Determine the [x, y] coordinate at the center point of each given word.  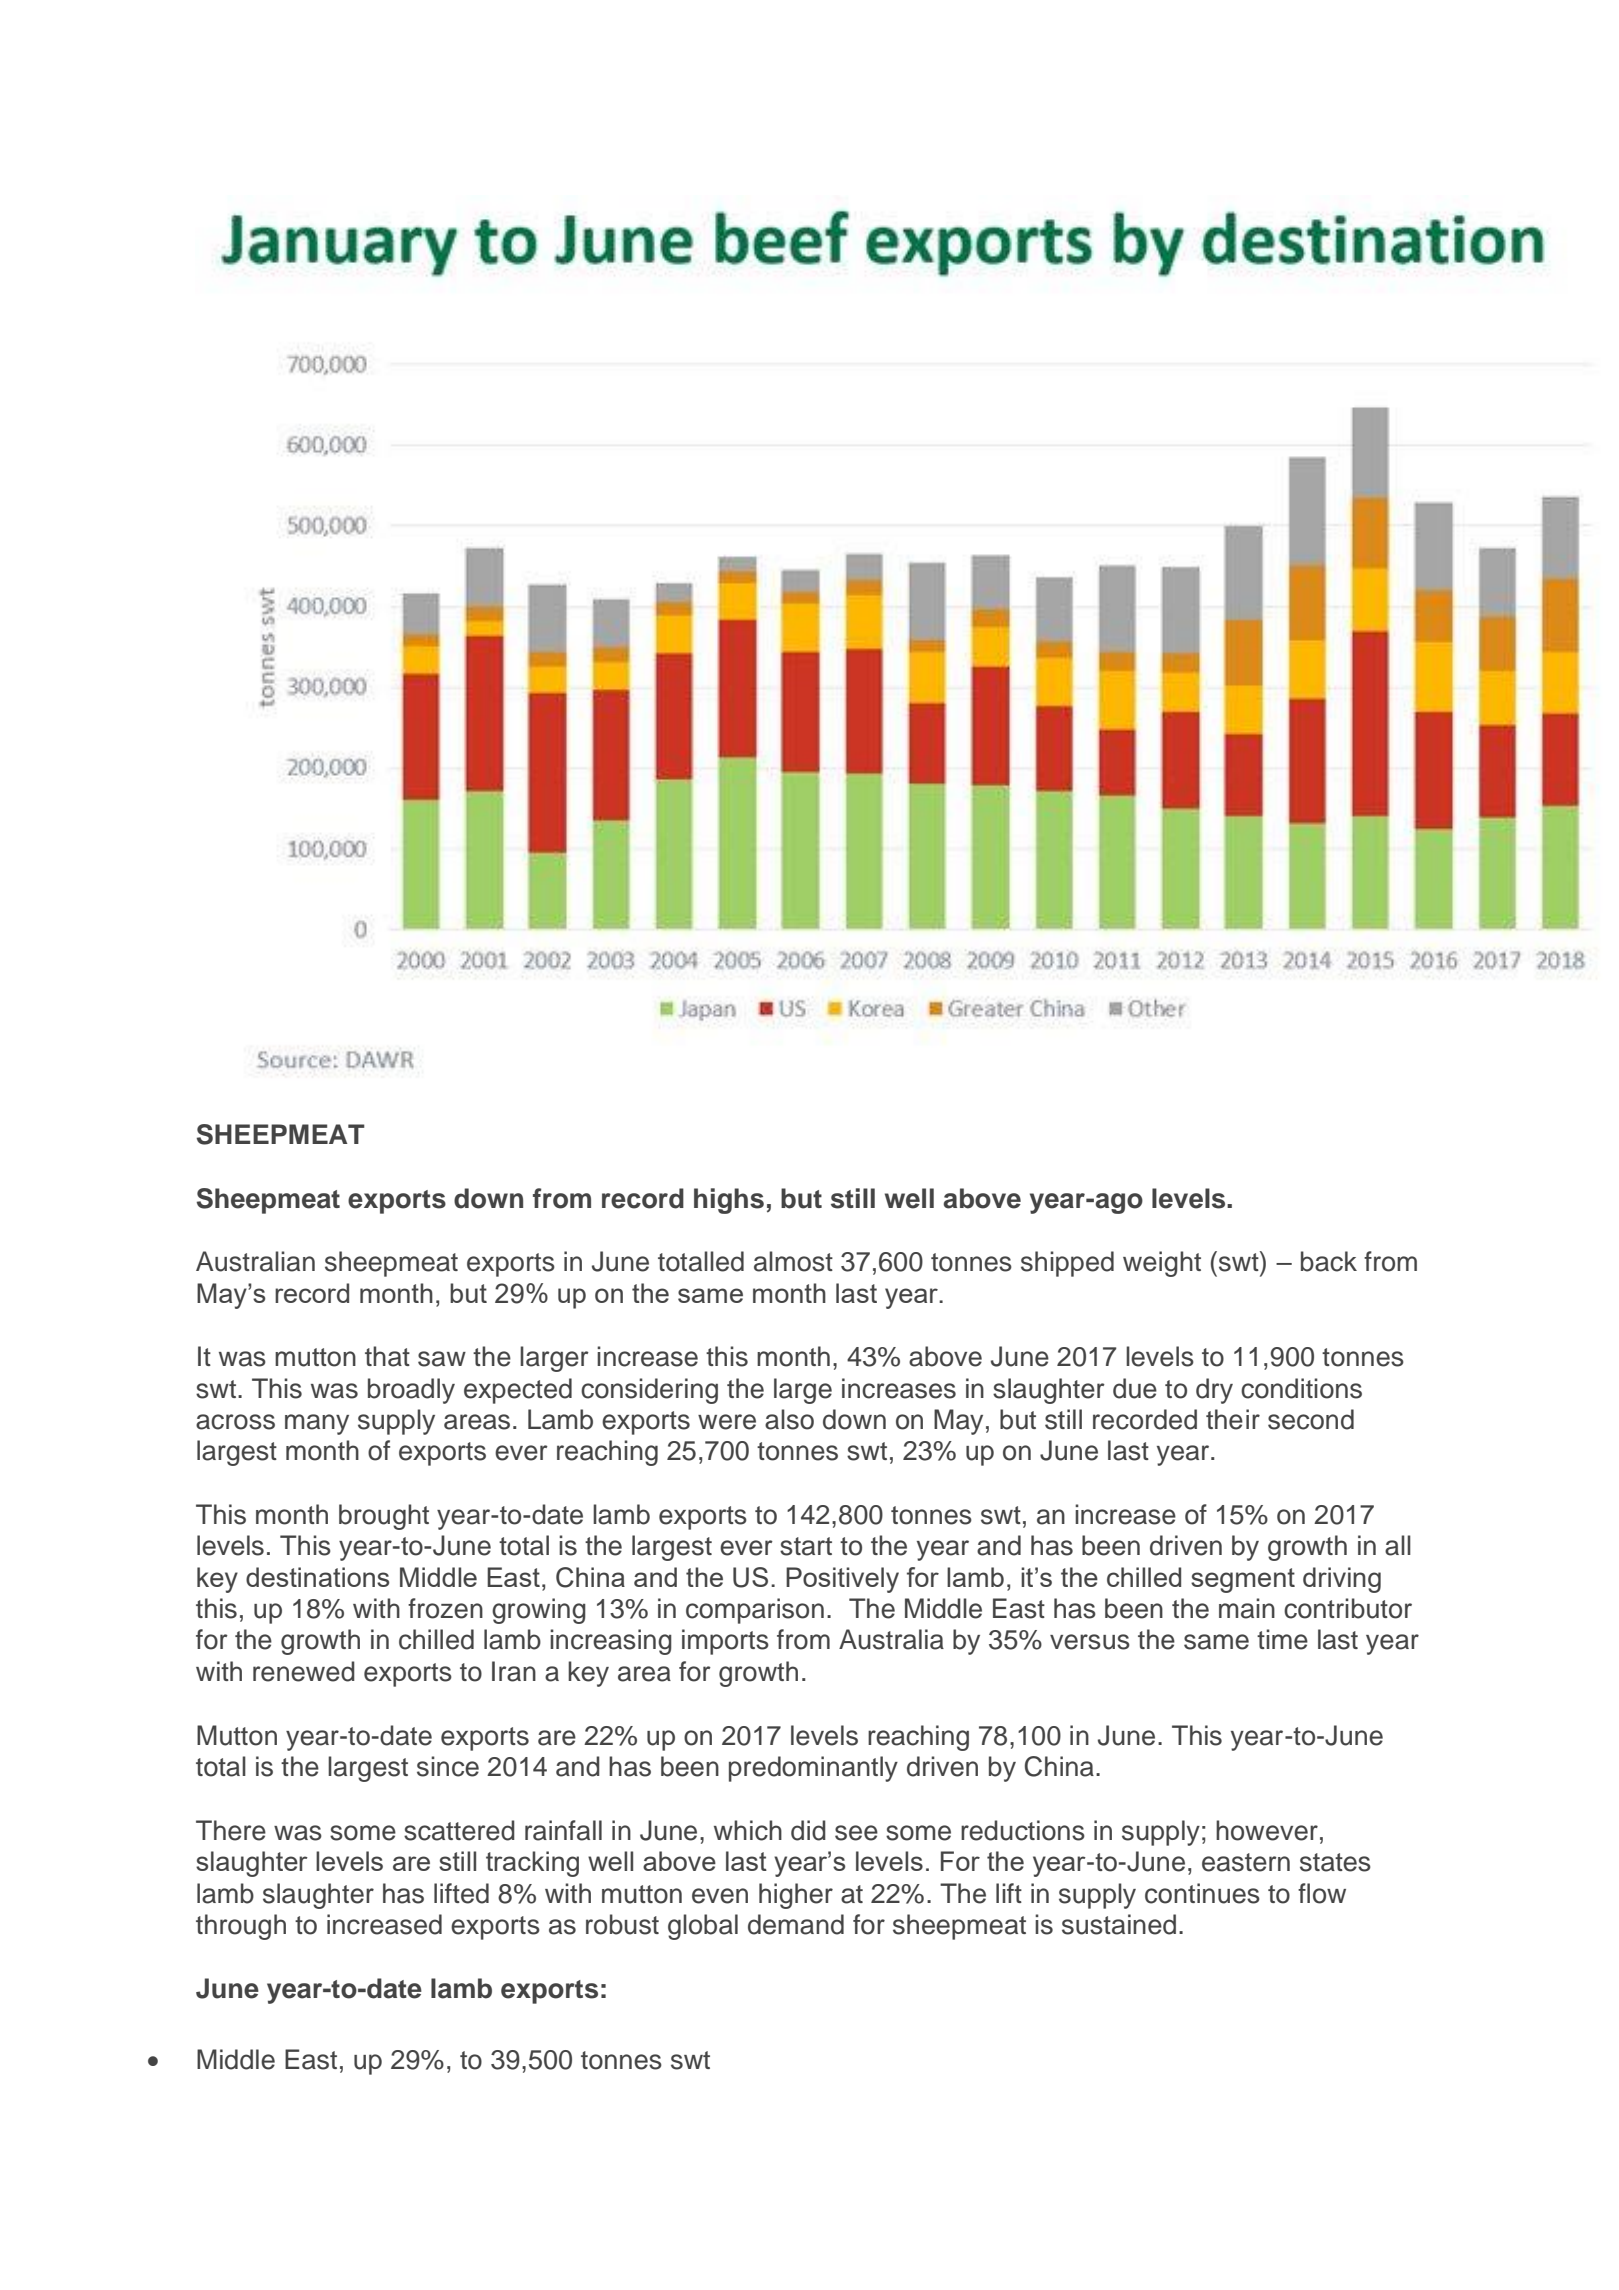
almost [793, 1261]
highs [729, 1201]
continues [1202, 1893]
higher [796, 1896]
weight [1162, 1264]
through [241, 1927]
